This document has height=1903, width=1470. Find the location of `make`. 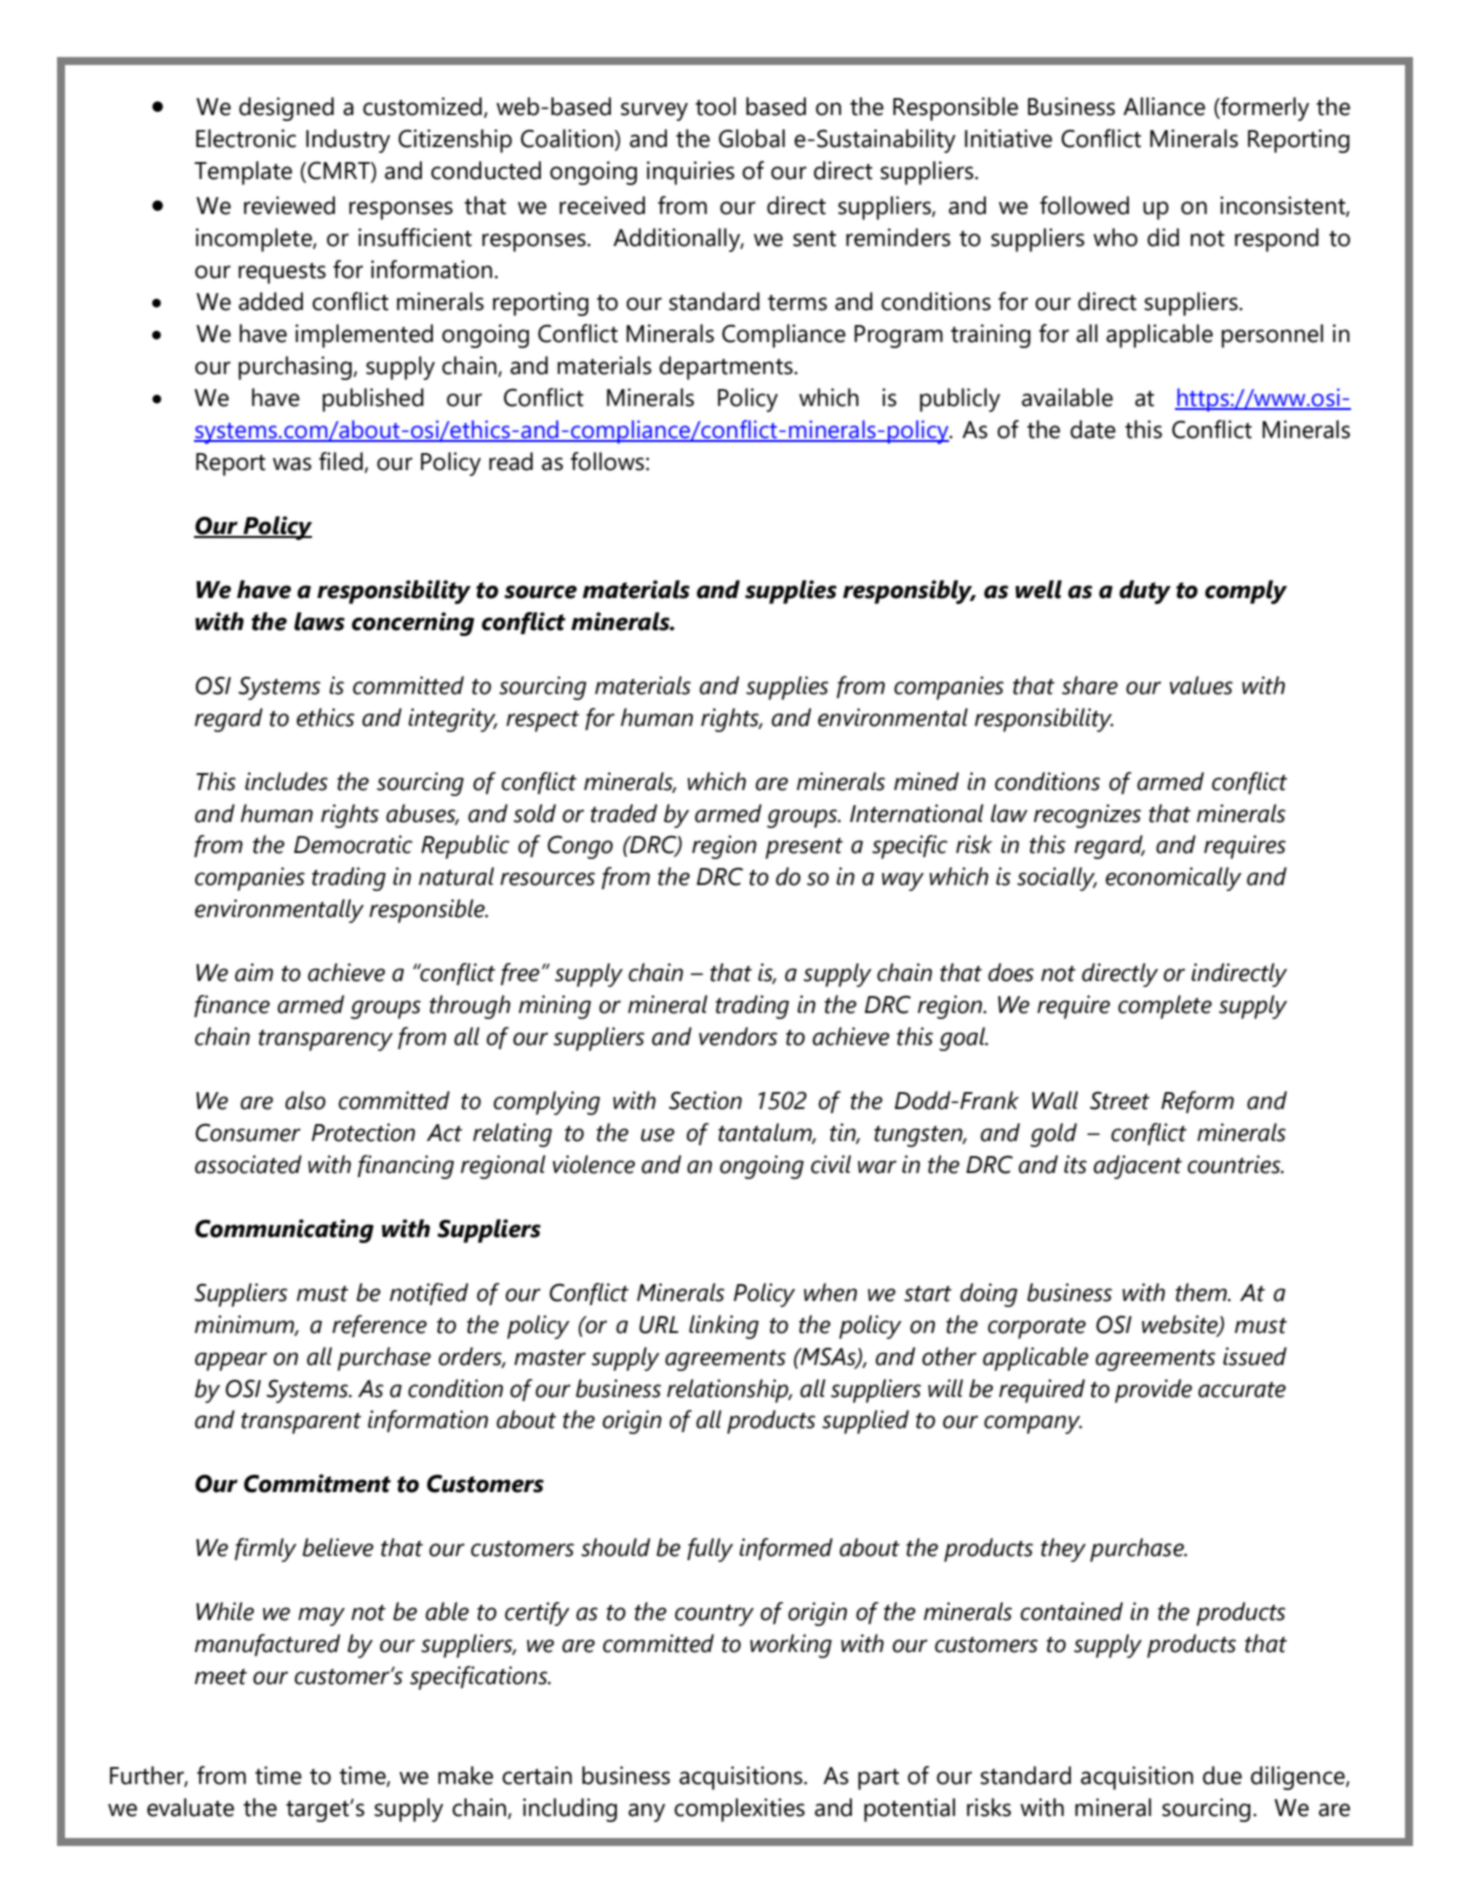

make is located at coordinates (465, 1775).
